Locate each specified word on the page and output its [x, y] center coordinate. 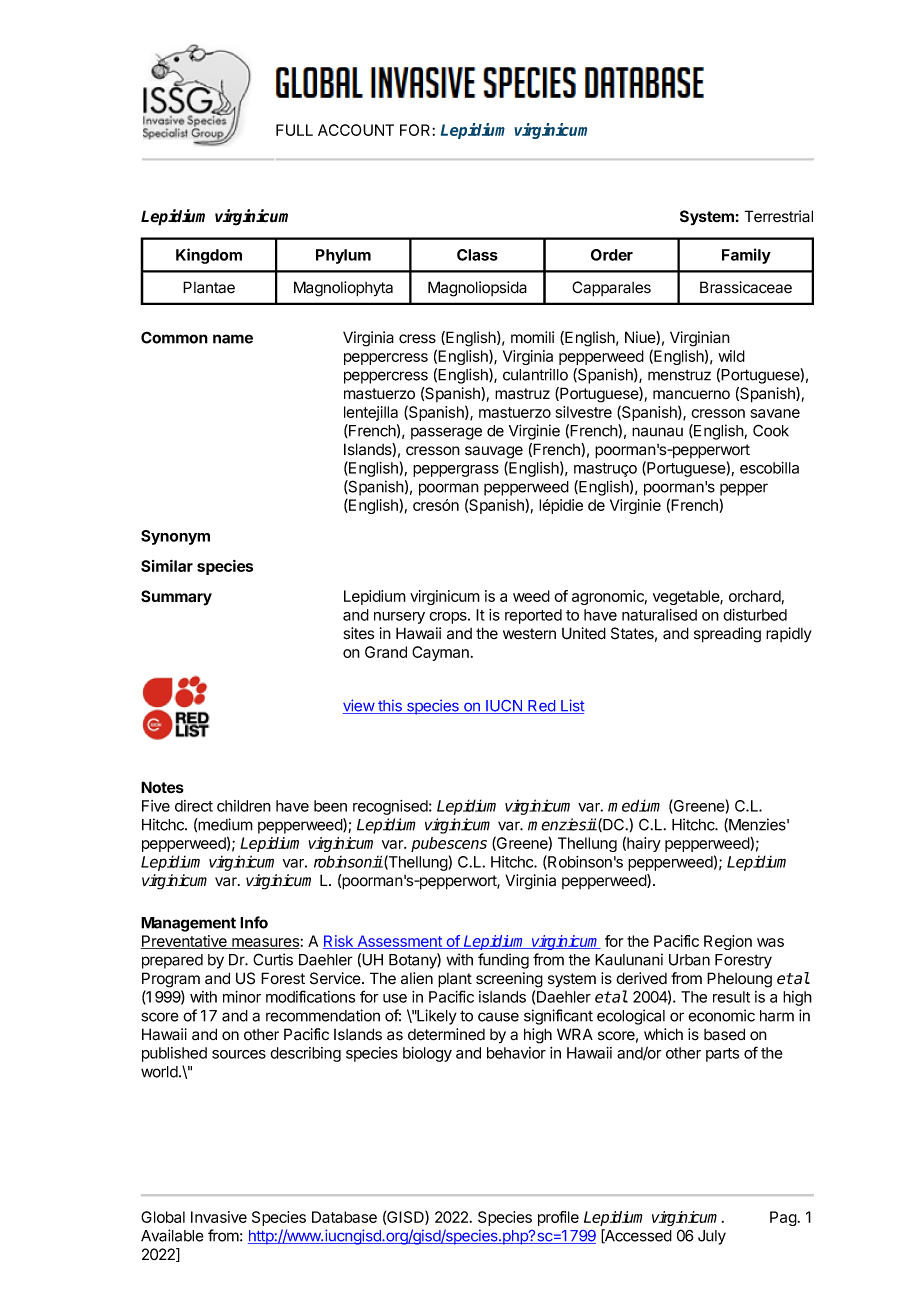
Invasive [219, 1217]
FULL [294, 130]
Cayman [440, 653]
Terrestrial [778, 216]
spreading [727, 635]
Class [477, 255]
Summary [176, 598]
